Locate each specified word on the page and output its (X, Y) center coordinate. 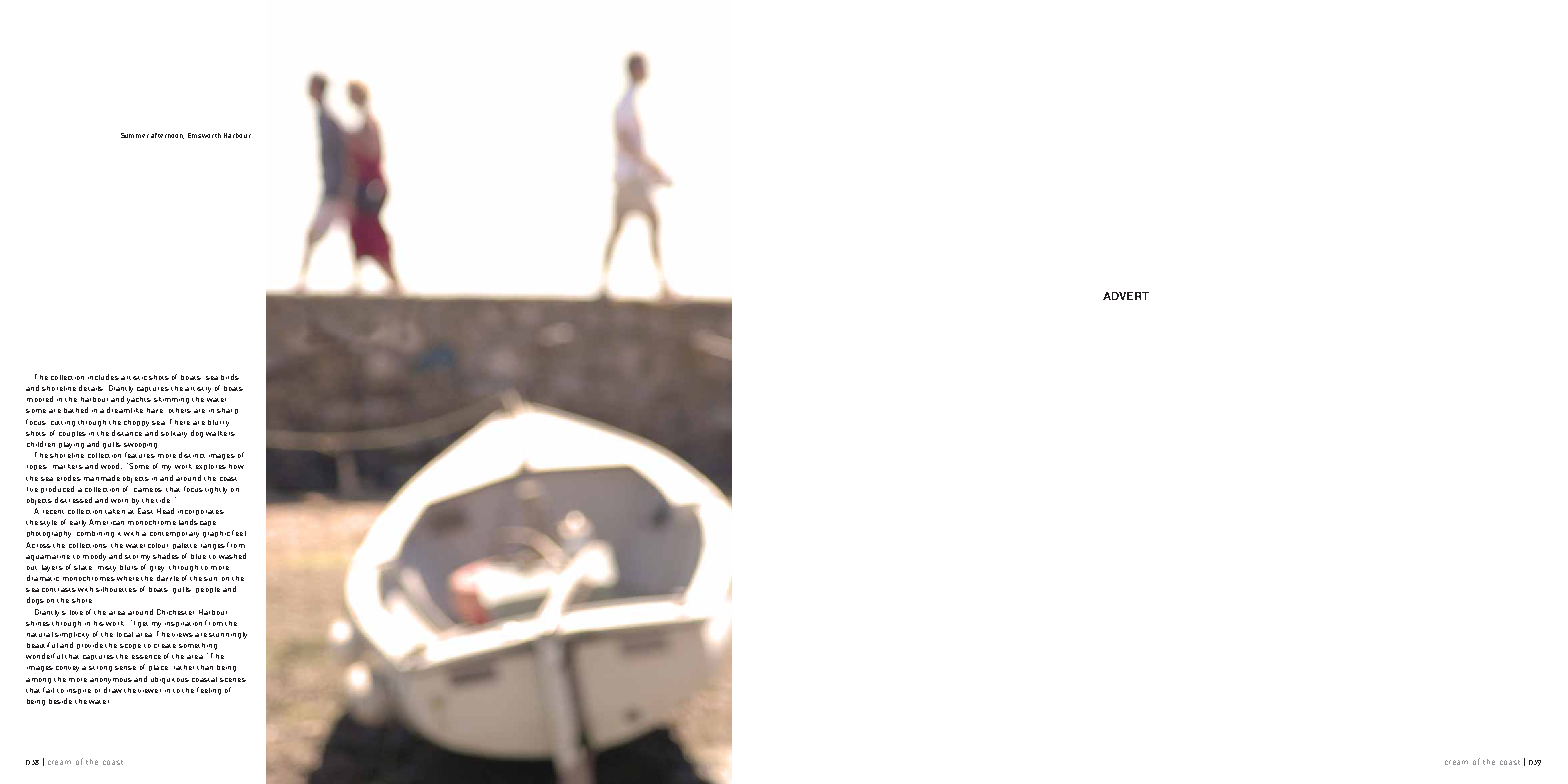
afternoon (167, 136)
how (236, 466)
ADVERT (1126, 296)
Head (165, 511)
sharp (227, 411)
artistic (134, 378)
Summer (135, 135)
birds (230, 377)
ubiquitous (170, 680)
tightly (216, 490)
